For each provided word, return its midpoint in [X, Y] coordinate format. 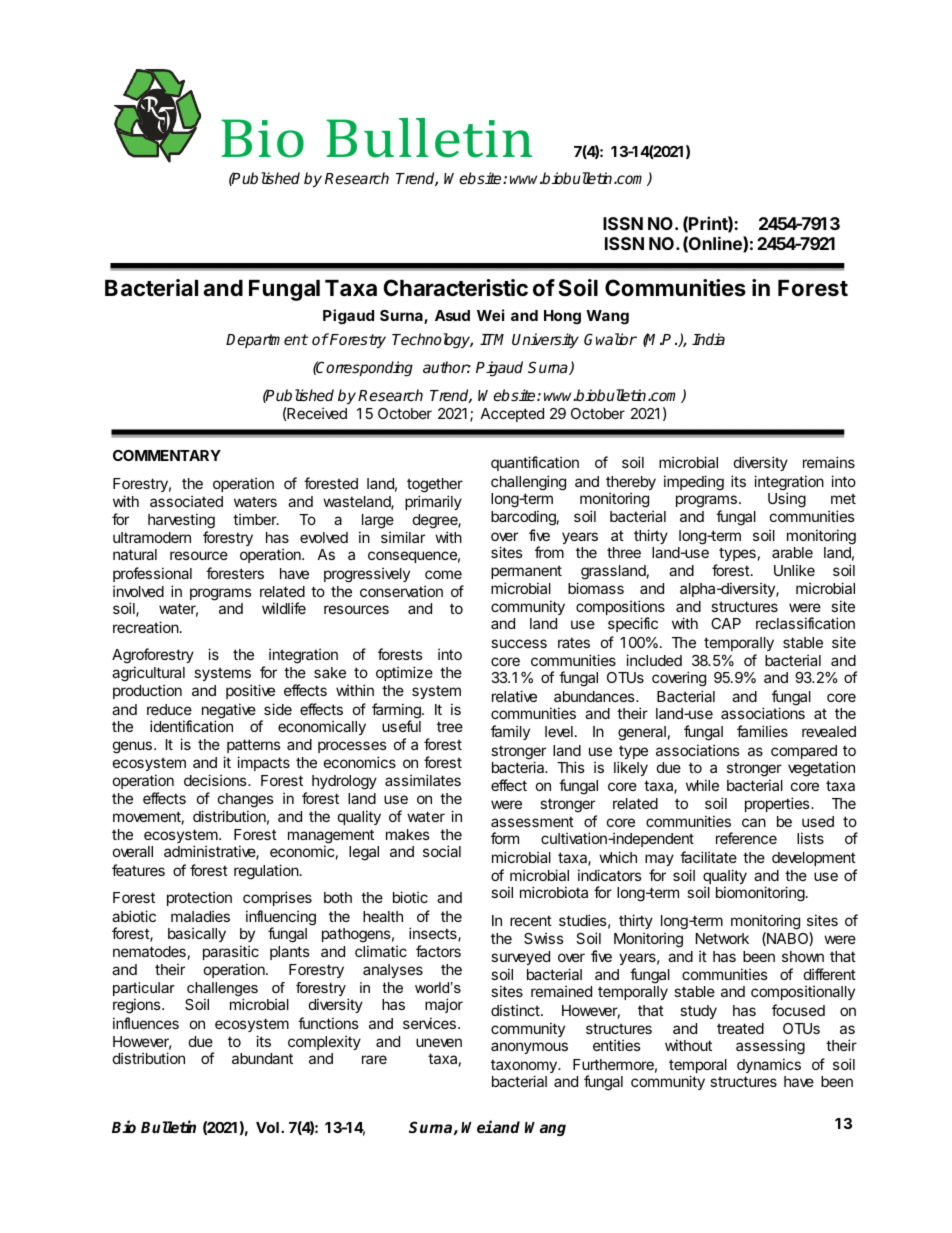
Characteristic [456, 288]
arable [792, 552]
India [708, 339]
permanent [526, 572]
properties [778, 804]
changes [246, 800]
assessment [532, 821]
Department [267, 341]
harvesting [181, 522]
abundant [262, 1058]
